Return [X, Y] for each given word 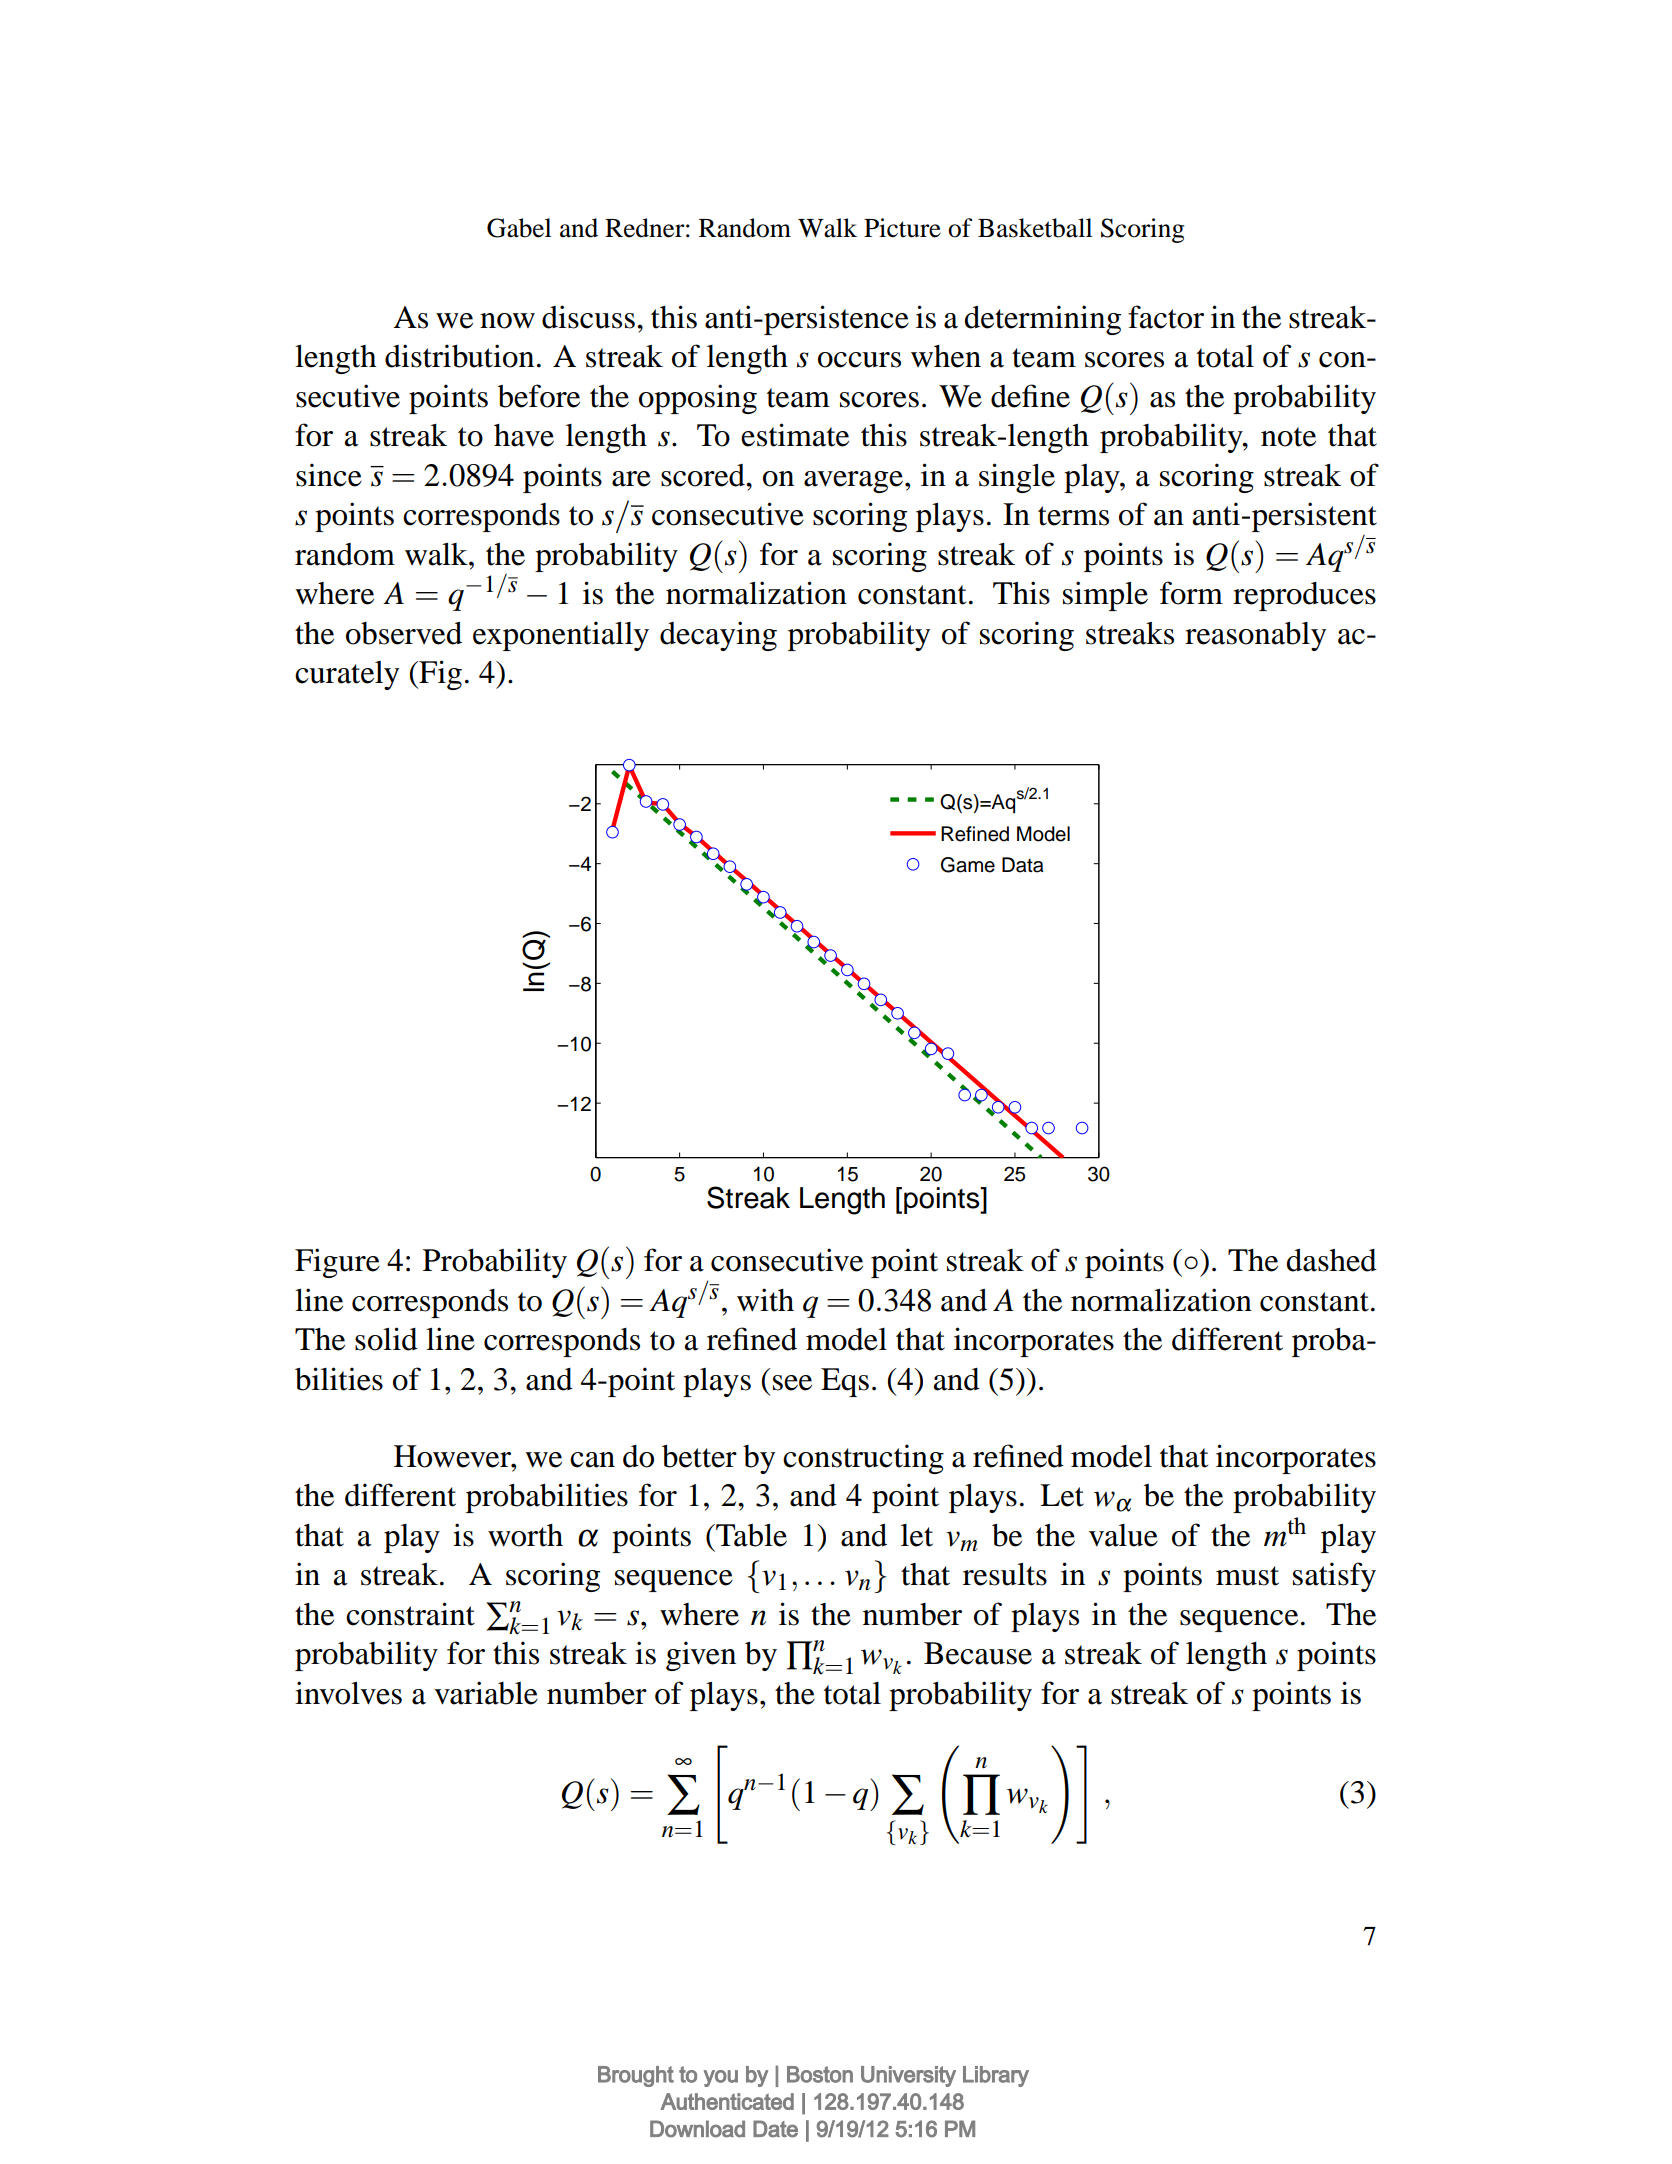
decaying [718, 636]
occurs [859, 360]
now [507, 321]
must [1247, 1576]
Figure [337, 1263]
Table [750, 1535]
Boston [820, 2074]
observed [404, 633]
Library [996, 2076]
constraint [410, 1614]
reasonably [1255, 636]
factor [1166, 317]
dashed [1331, 1260]
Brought [636, 2076]
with [765, 1300]
